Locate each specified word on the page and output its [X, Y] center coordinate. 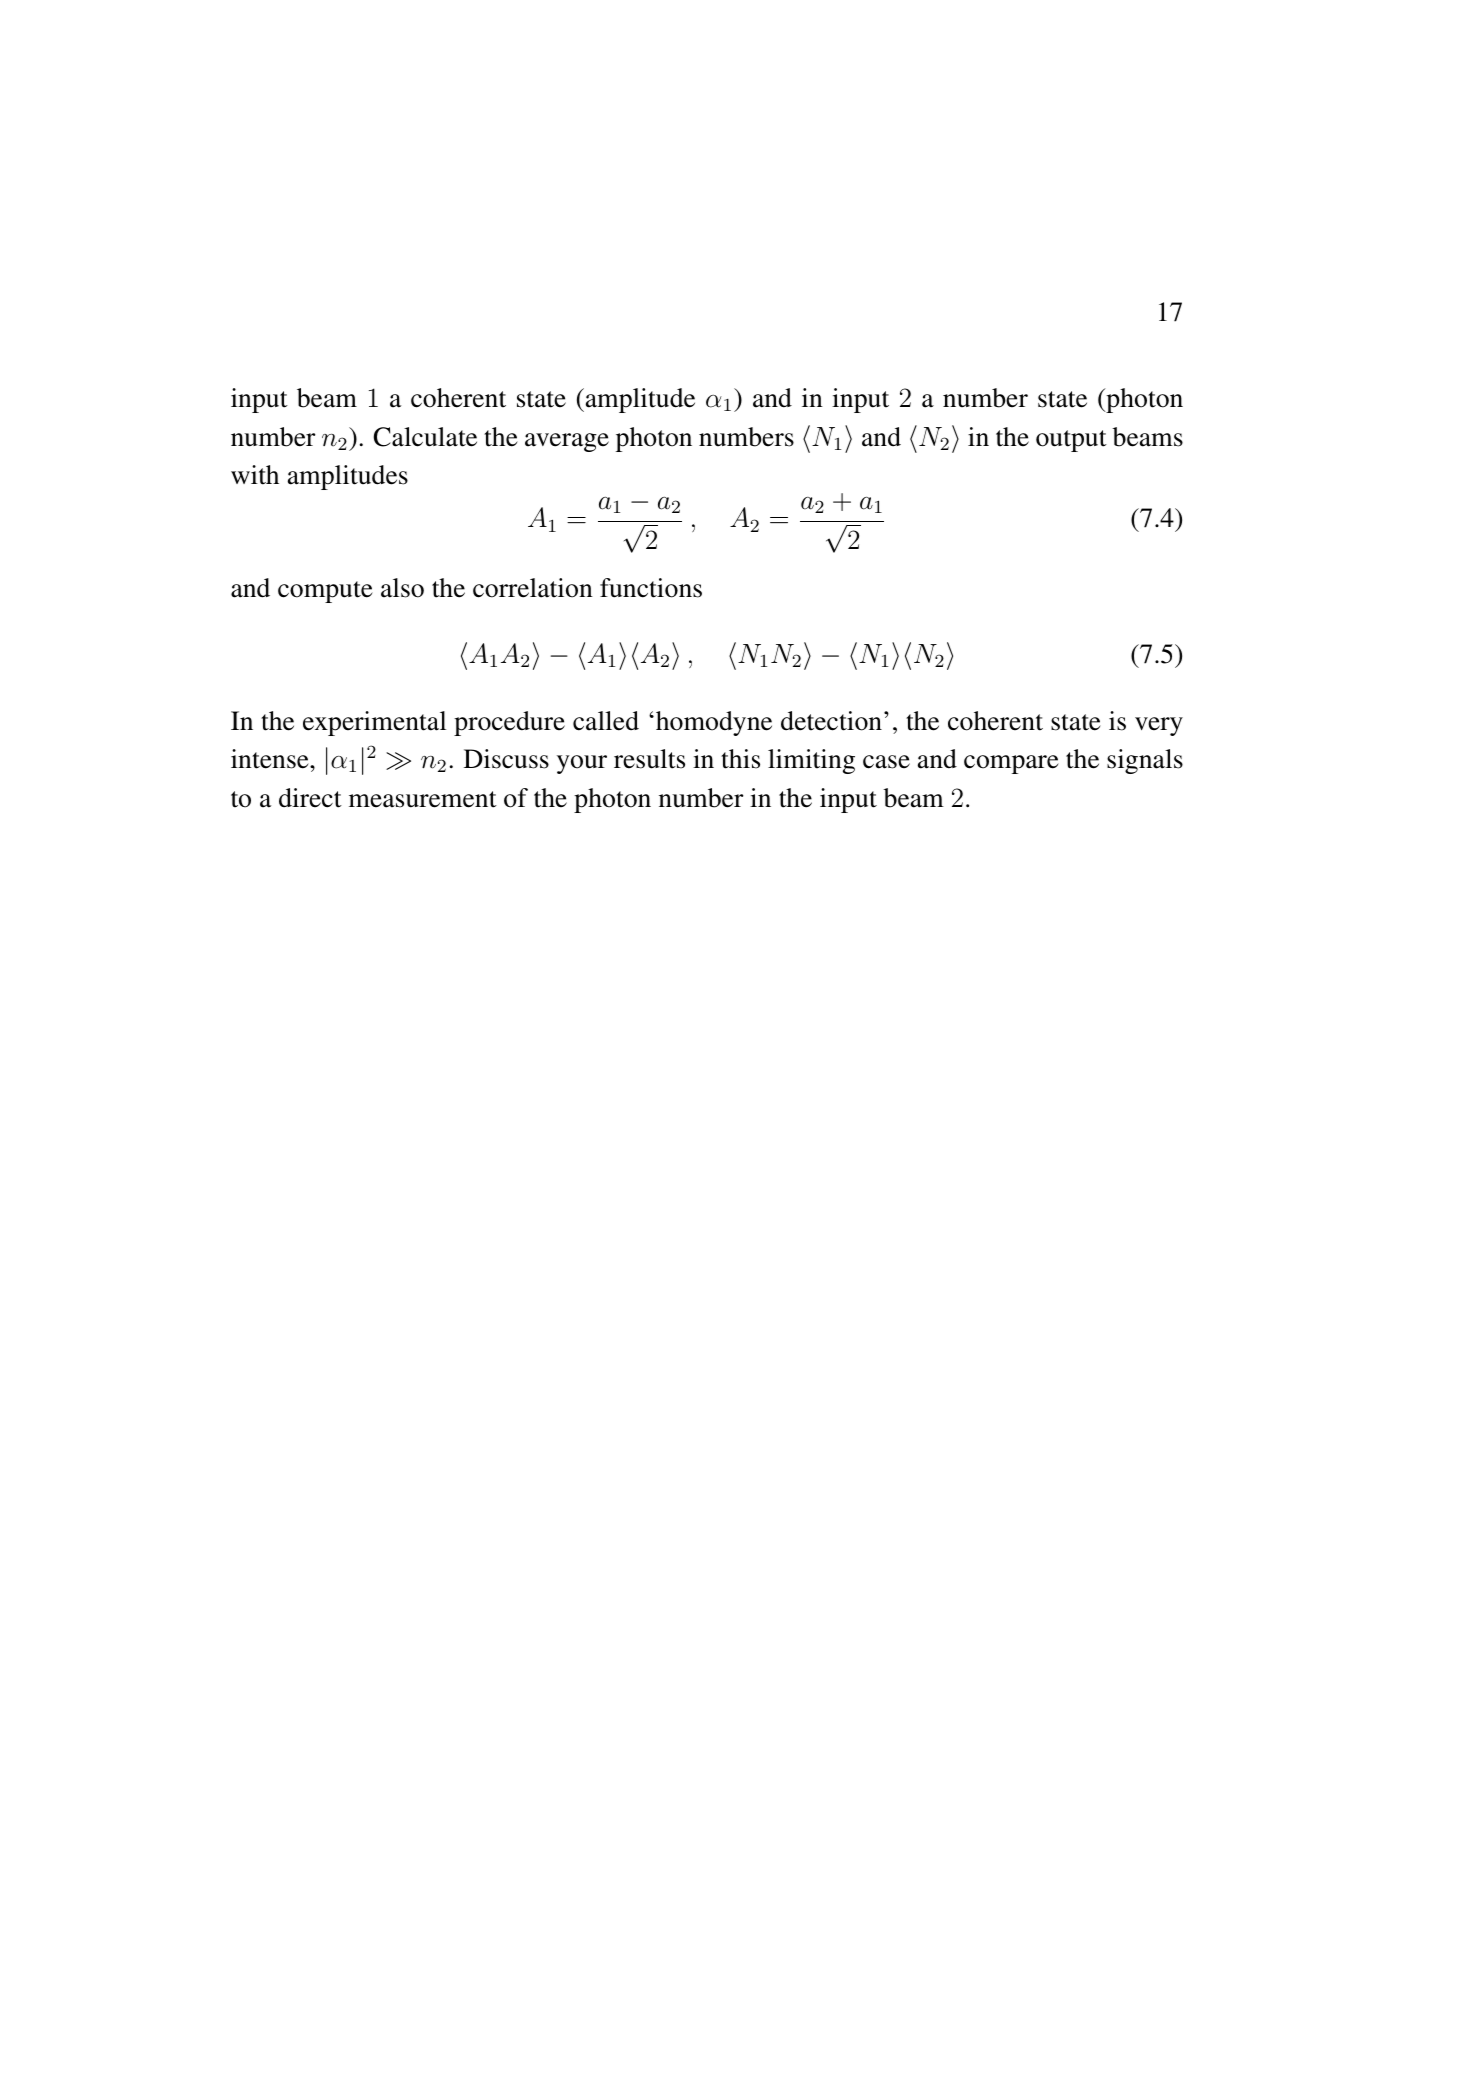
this [740, 759]
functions [651, 588]
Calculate [425, 437]
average [567, 442]
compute [325, 592]
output [1071, 441]
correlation [533, 588]
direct [310, 798]
